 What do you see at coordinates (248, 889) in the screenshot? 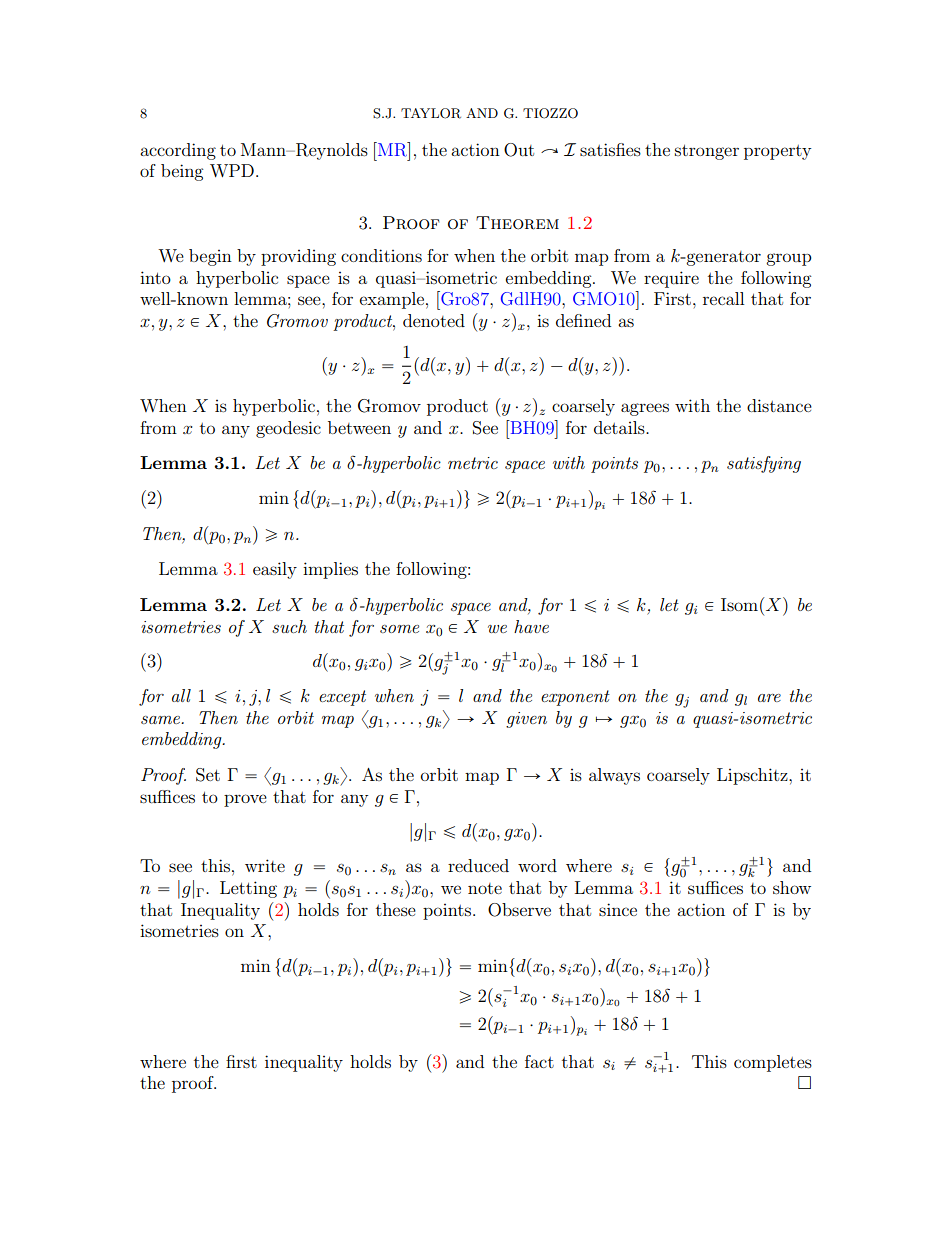
I see `Letting` at bounding box center [248, 889].
